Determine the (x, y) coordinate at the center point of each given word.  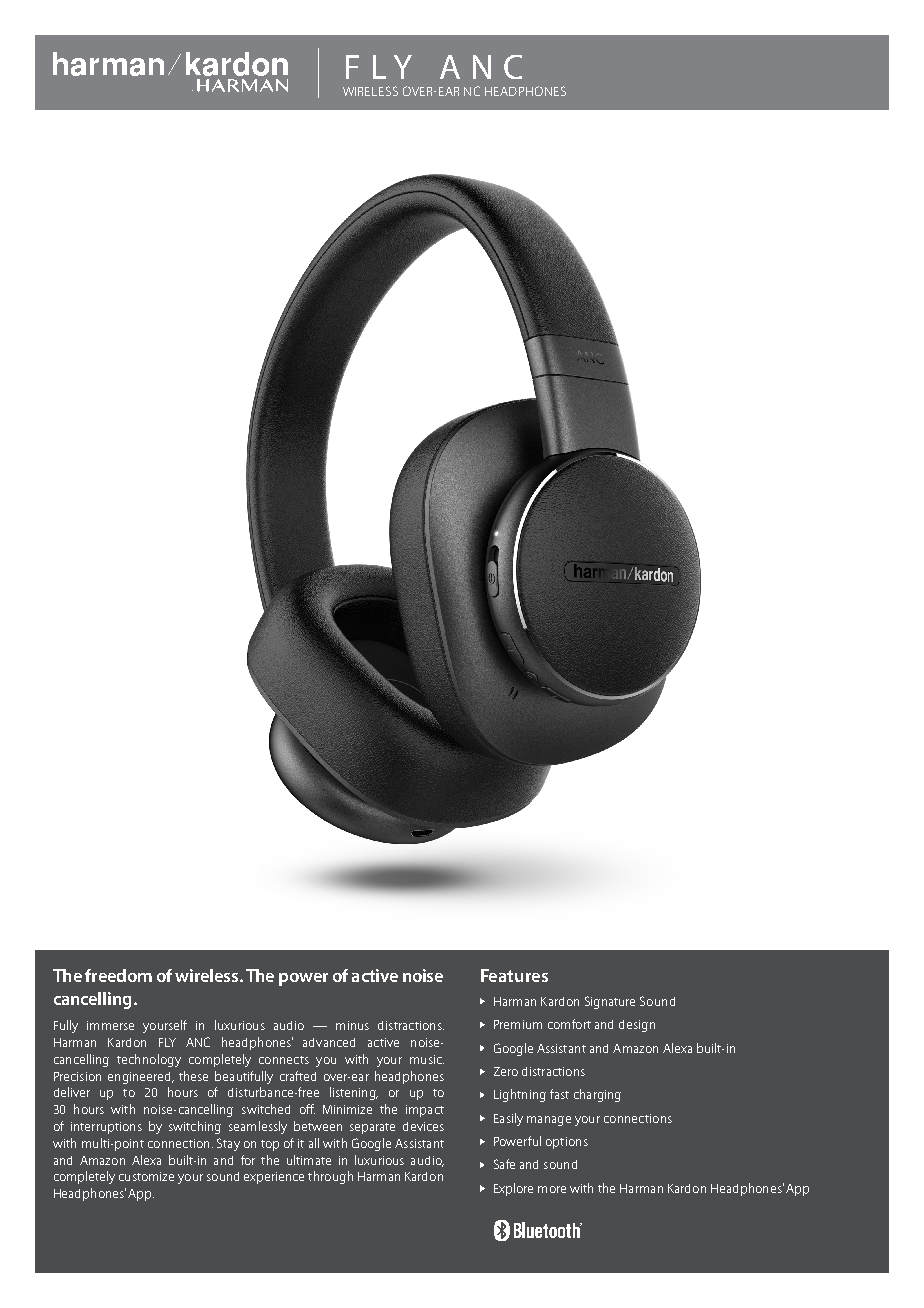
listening (354, 1093)
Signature (610, 1002)
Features (514, 975)
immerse (110, 1025)
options (567, 1143)
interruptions (106, 1128)
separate (372, 1128)
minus (352, 1025)
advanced (329, 1042)
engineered (140, 1078)
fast (559, 1094)
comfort (569, 1024)
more (552, 1189)
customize (146, 1176)
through (330, 1177)
